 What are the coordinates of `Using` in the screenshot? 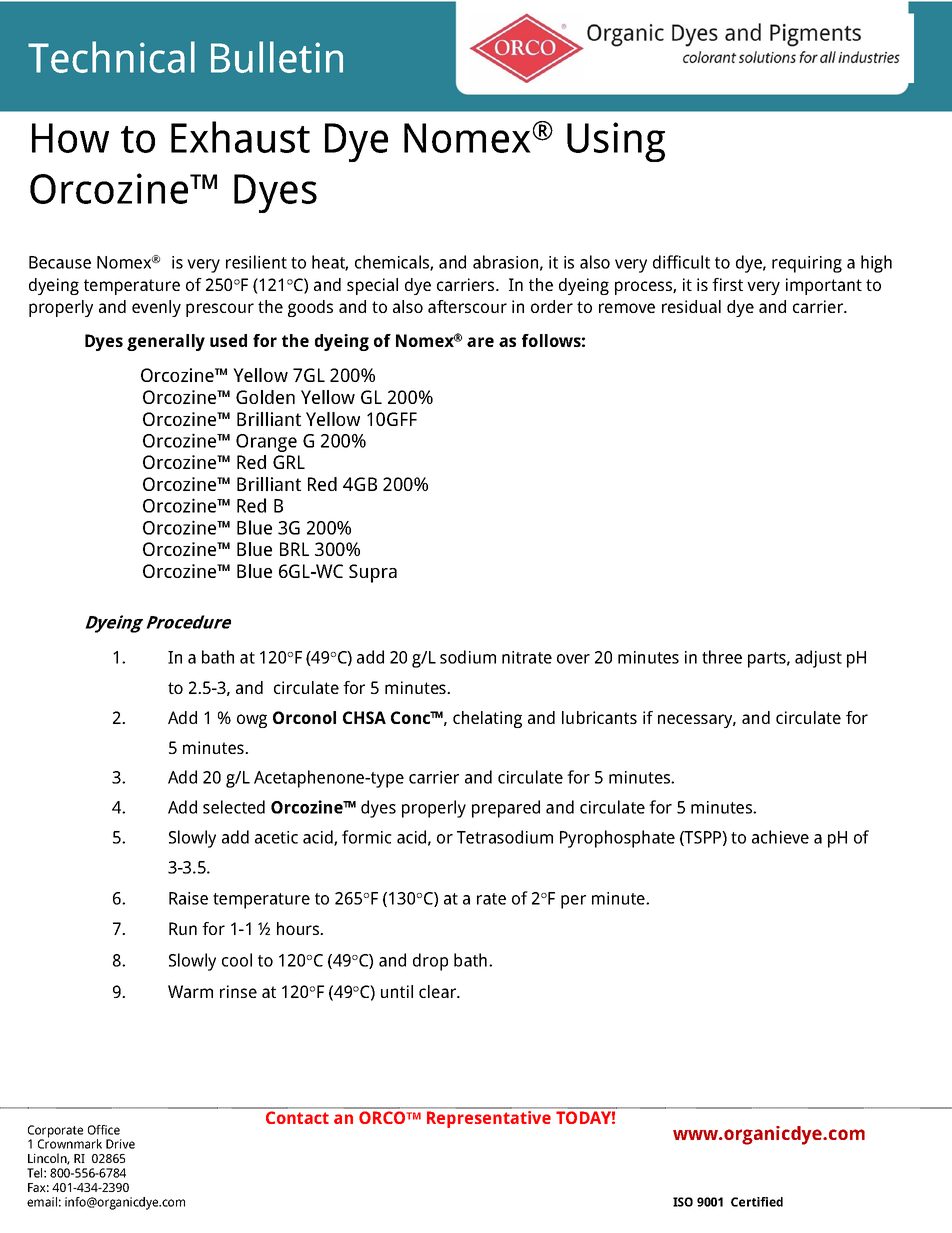 It's located at (616, 142).
